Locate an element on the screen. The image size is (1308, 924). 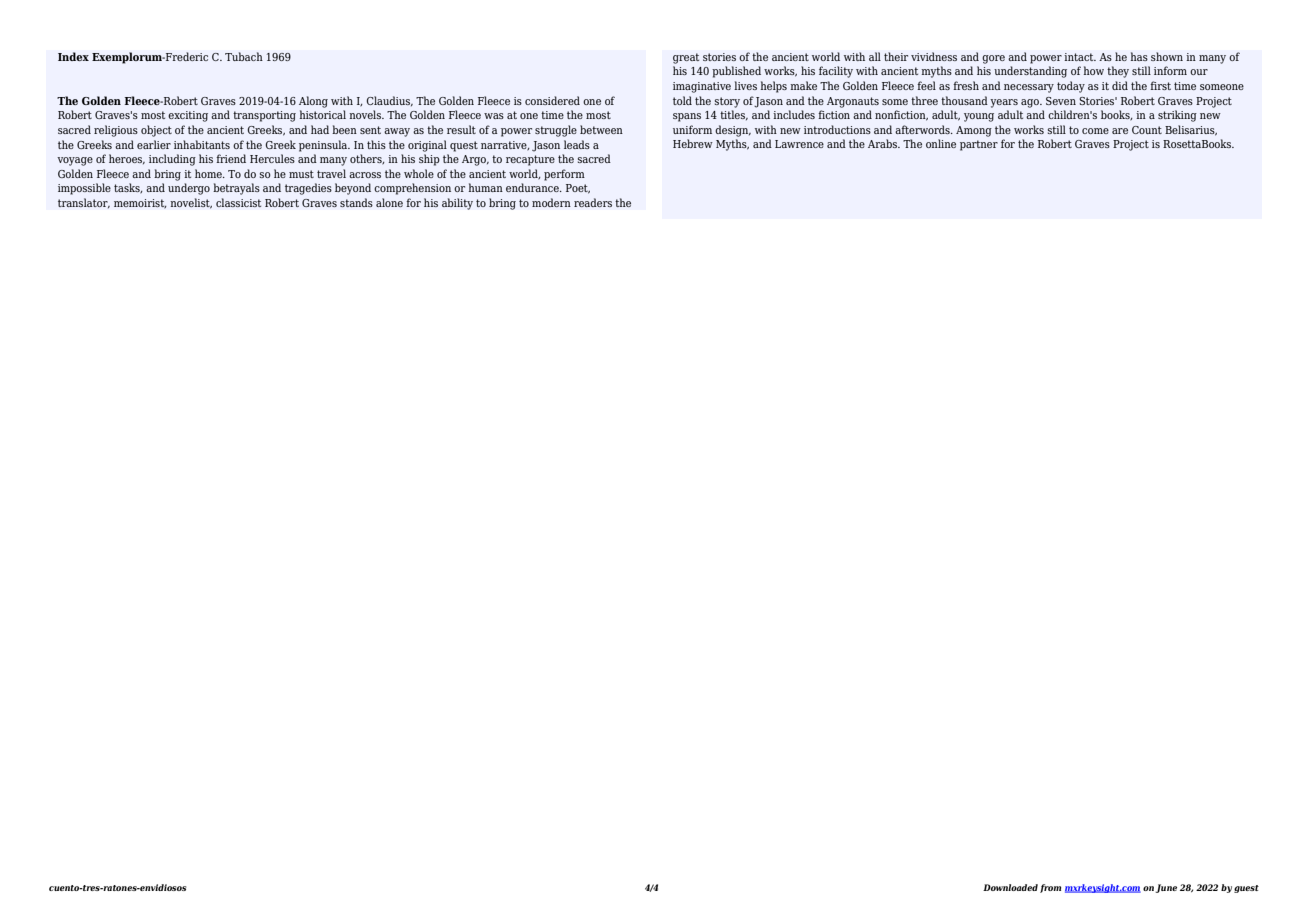
exciting is located at coordinates (188, 116).
